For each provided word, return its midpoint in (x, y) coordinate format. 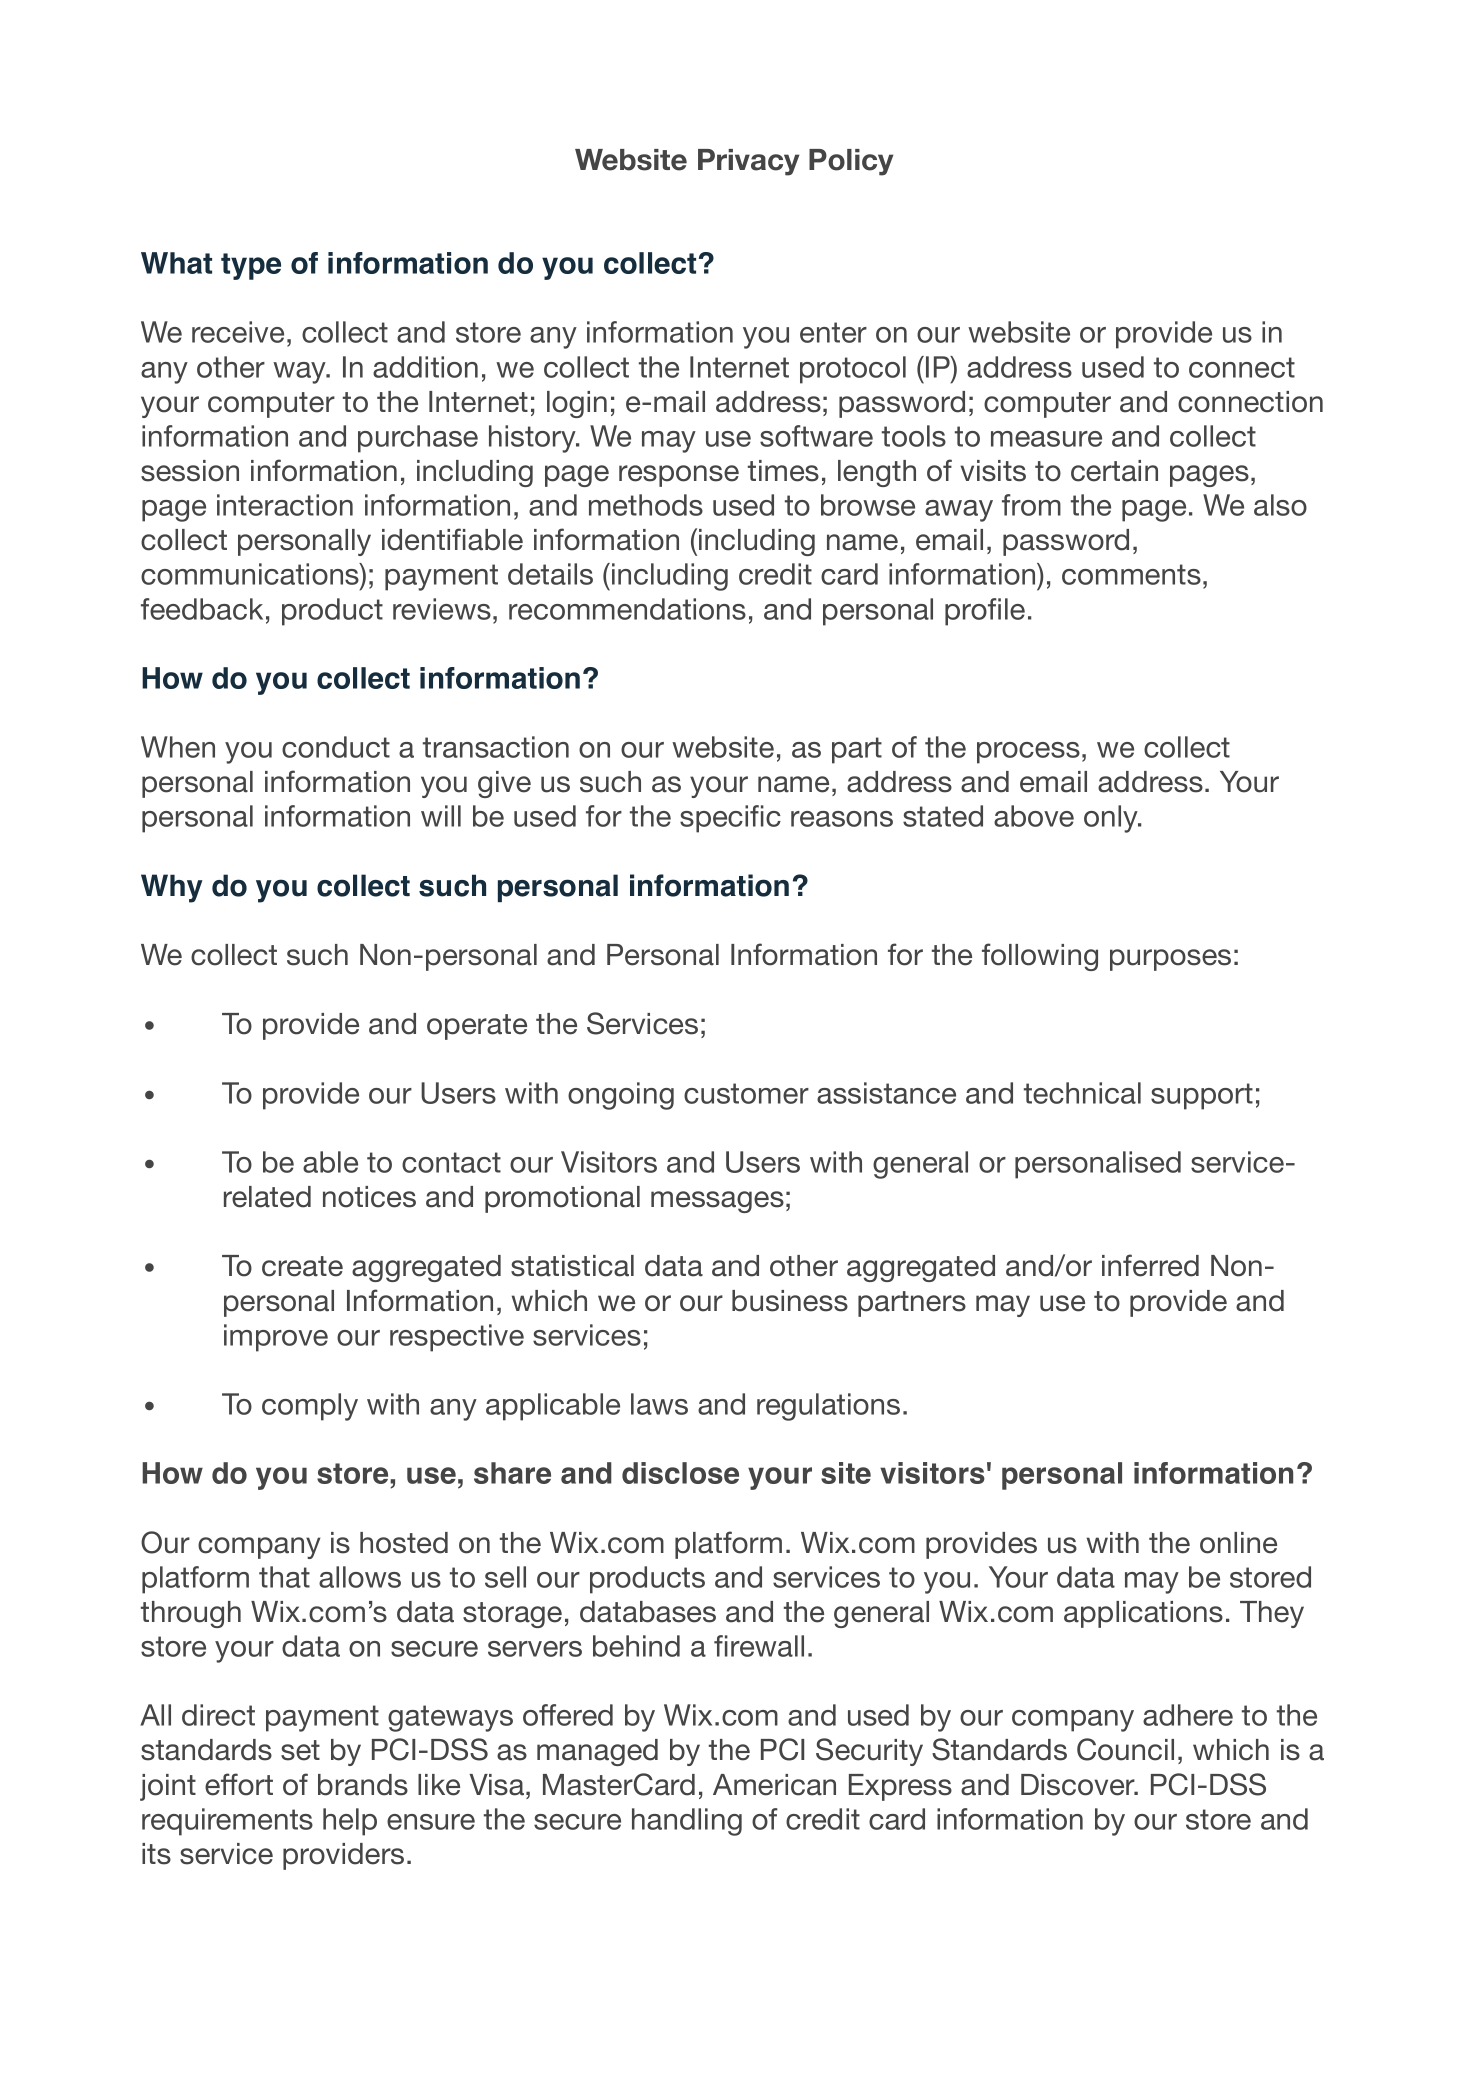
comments (1131, 574)
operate (477, 1027)
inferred (1150, 1265)
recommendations (627, 609)
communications (251, 574)
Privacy (748, 162)
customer (746, 1093)
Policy (851, 162)
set (300, 1750)
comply (310, 1407)
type (251, 266)
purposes (1170, 960)
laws (659, 1404)
